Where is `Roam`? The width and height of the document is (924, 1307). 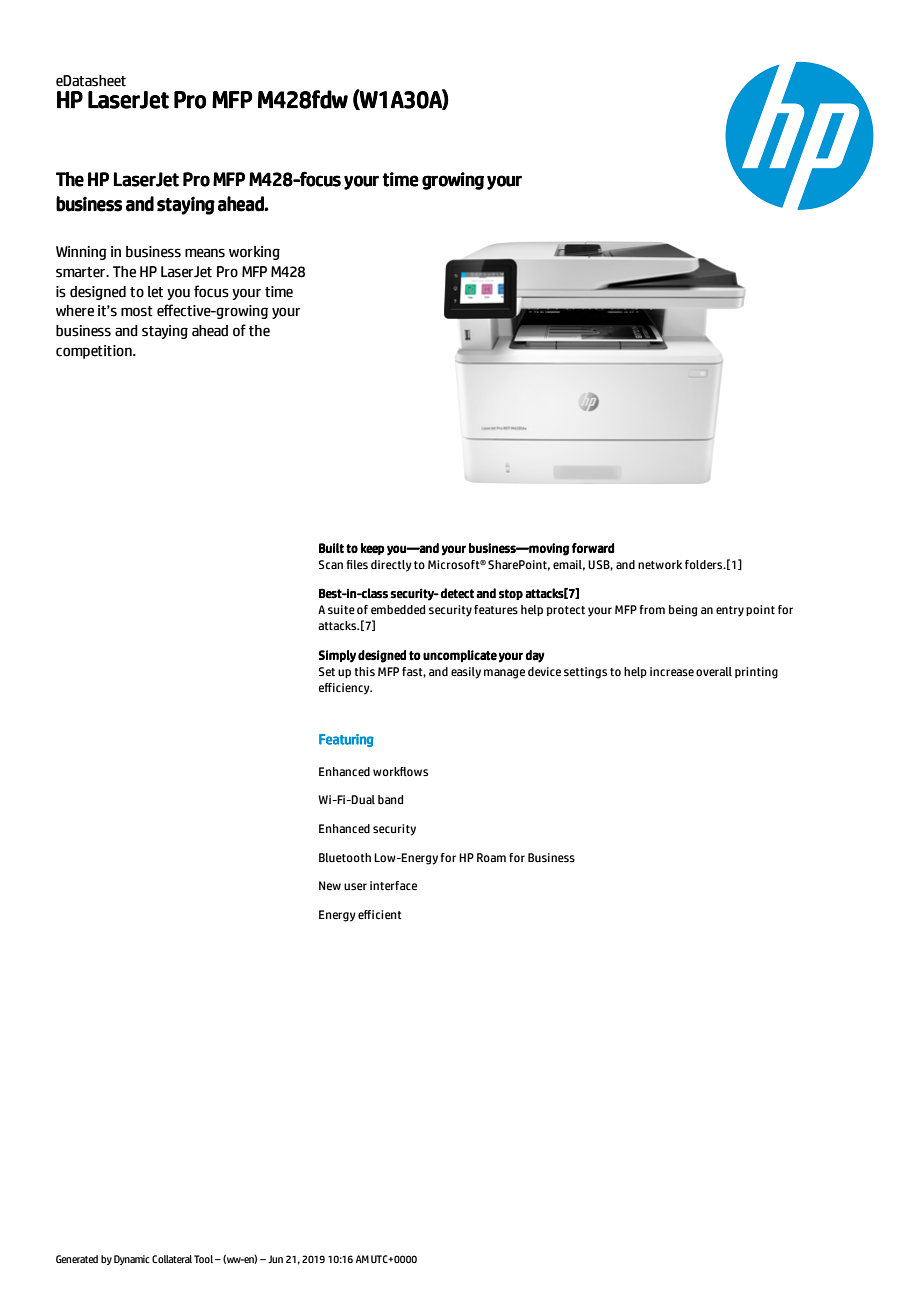
Roam is located at coordinates (491, 857).
